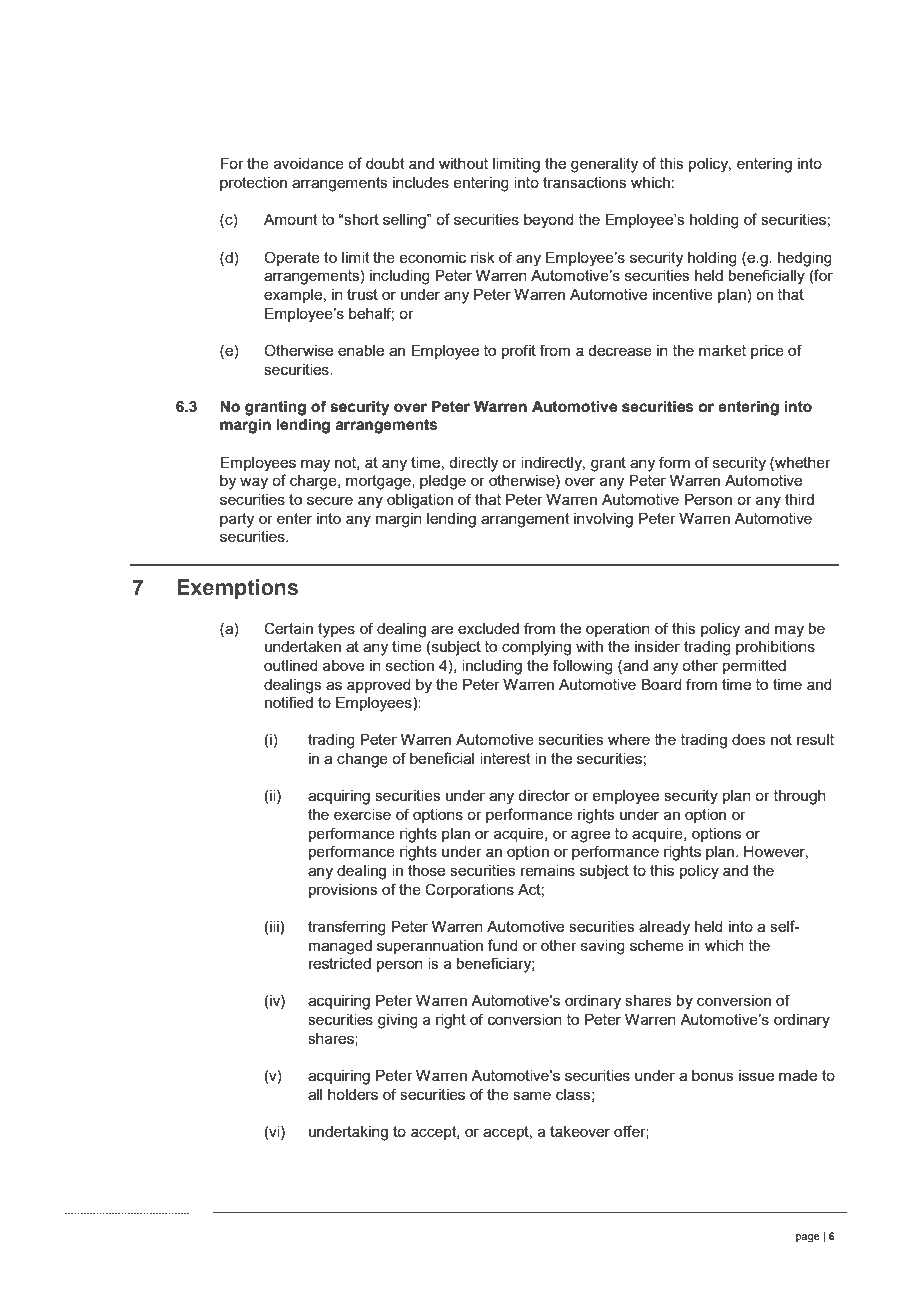 The height and width of the image is (1308, 924). What do you see at coordinates (353, 1094) in the image?
I see `holders` at bounding box center [353, 1094].
